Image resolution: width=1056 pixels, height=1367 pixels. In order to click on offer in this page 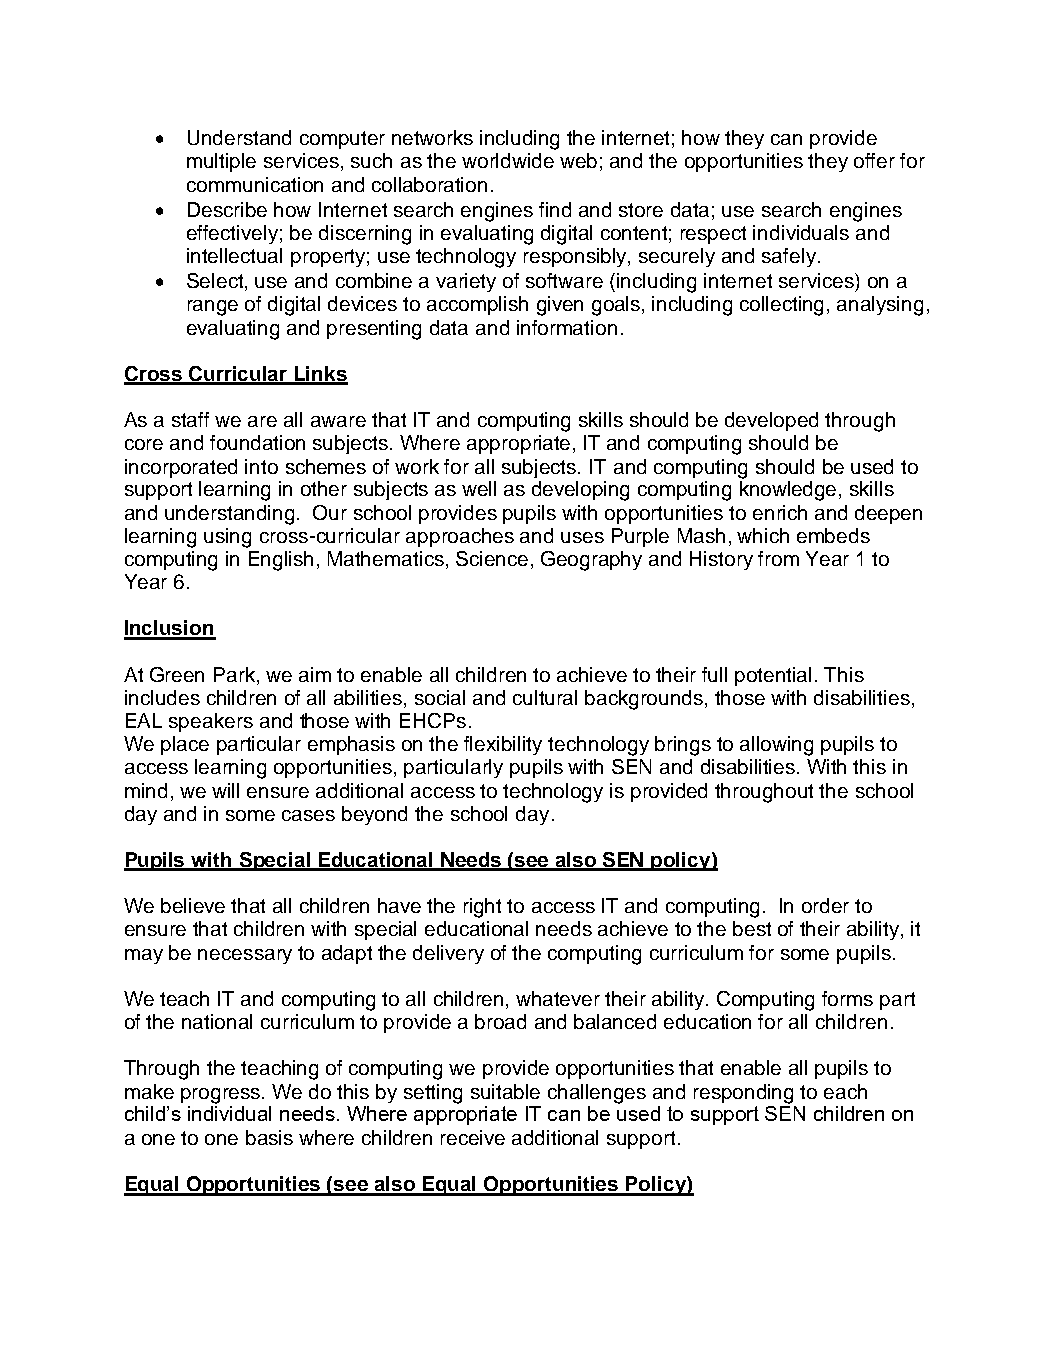, I will do `click(874, 160)`.
